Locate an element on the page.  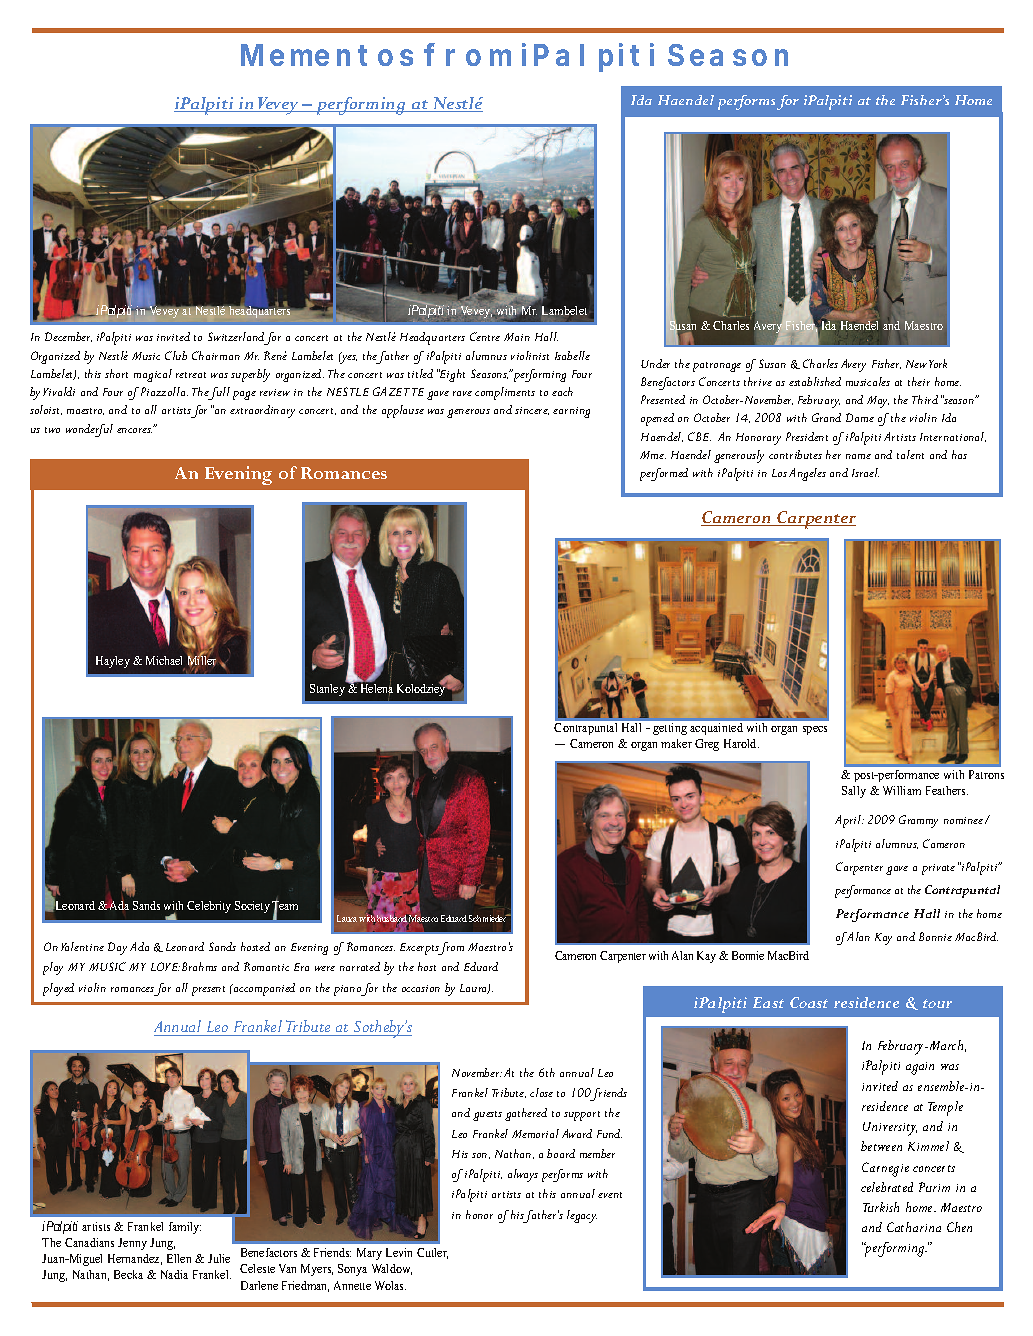
magical is located at coordinates (153, 375).
